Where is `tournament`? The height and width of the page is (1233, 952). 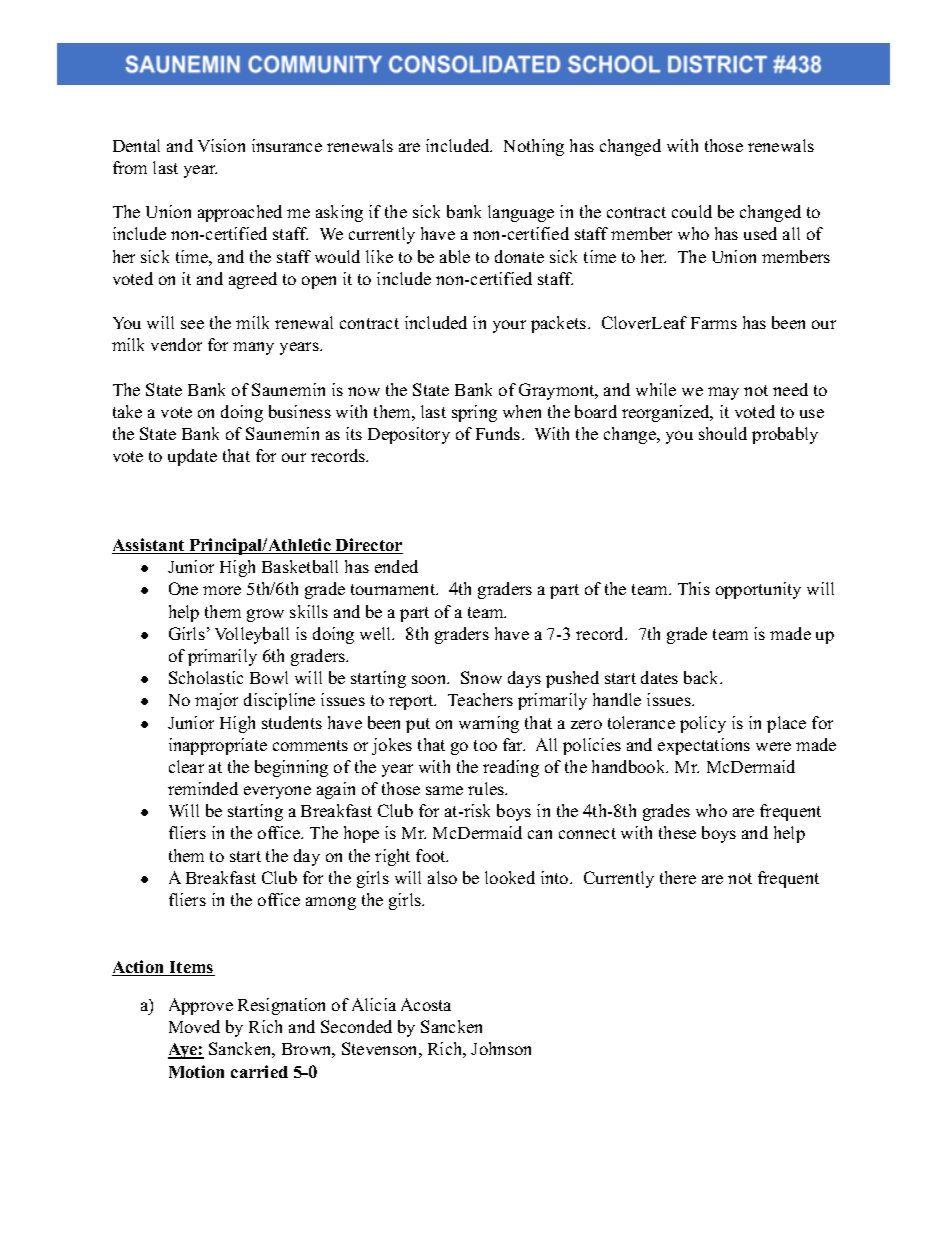 tournament is located at coordinates (394, 589).
